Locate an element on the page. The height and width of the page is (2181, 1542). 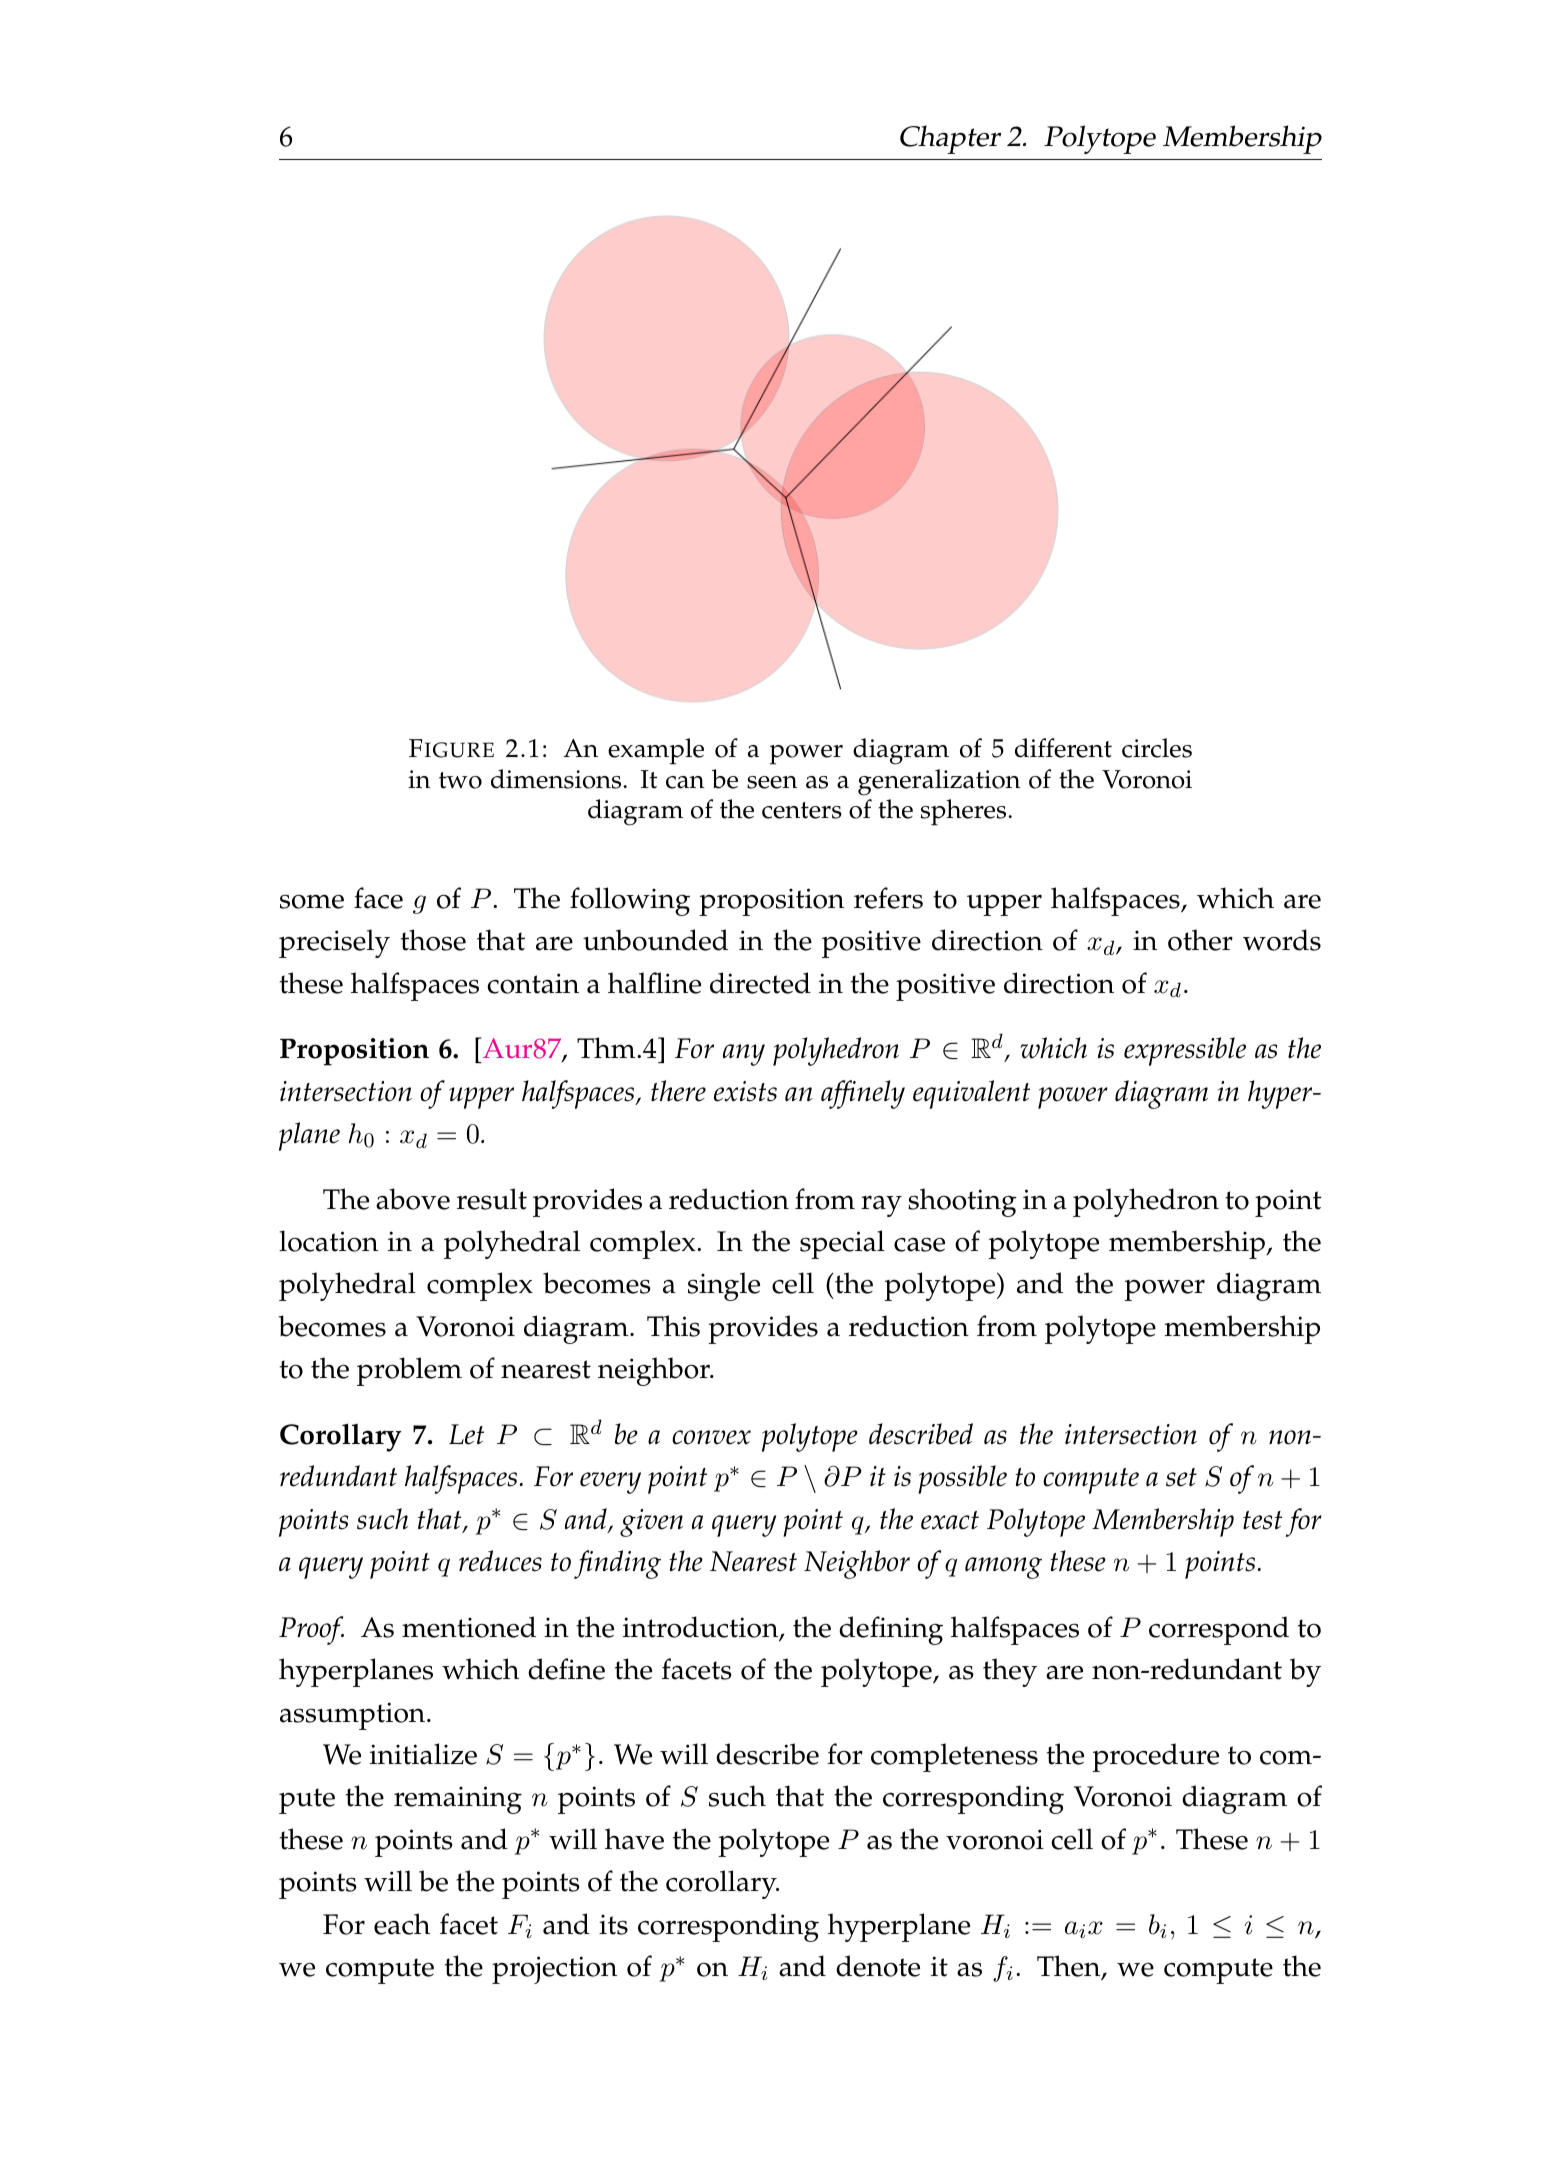
This is located at coordinates (673, 1326).
